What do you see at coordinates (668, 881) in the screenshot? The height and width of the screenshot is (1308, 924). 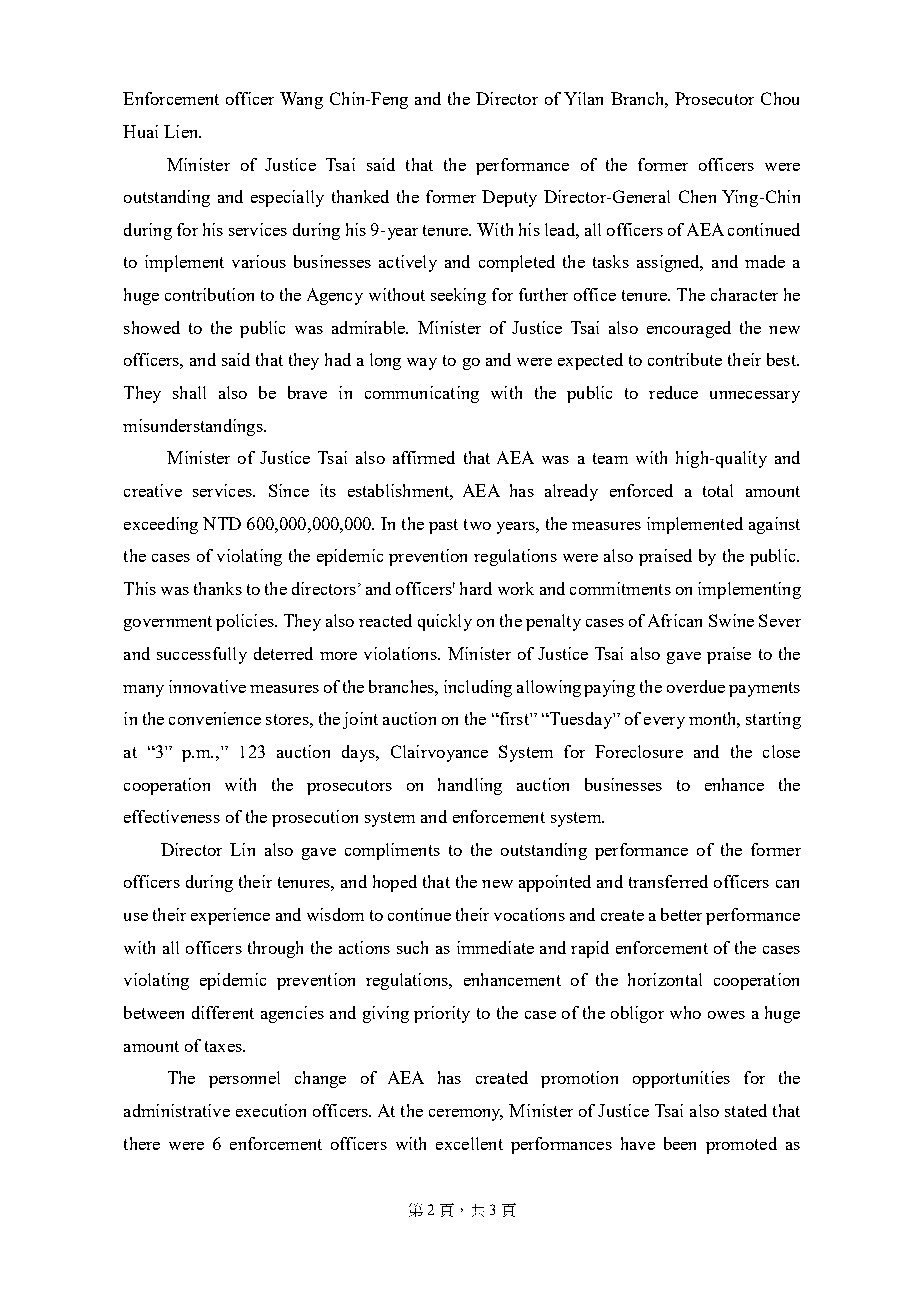 I see `transferred` at bounding box center [668, 881].
